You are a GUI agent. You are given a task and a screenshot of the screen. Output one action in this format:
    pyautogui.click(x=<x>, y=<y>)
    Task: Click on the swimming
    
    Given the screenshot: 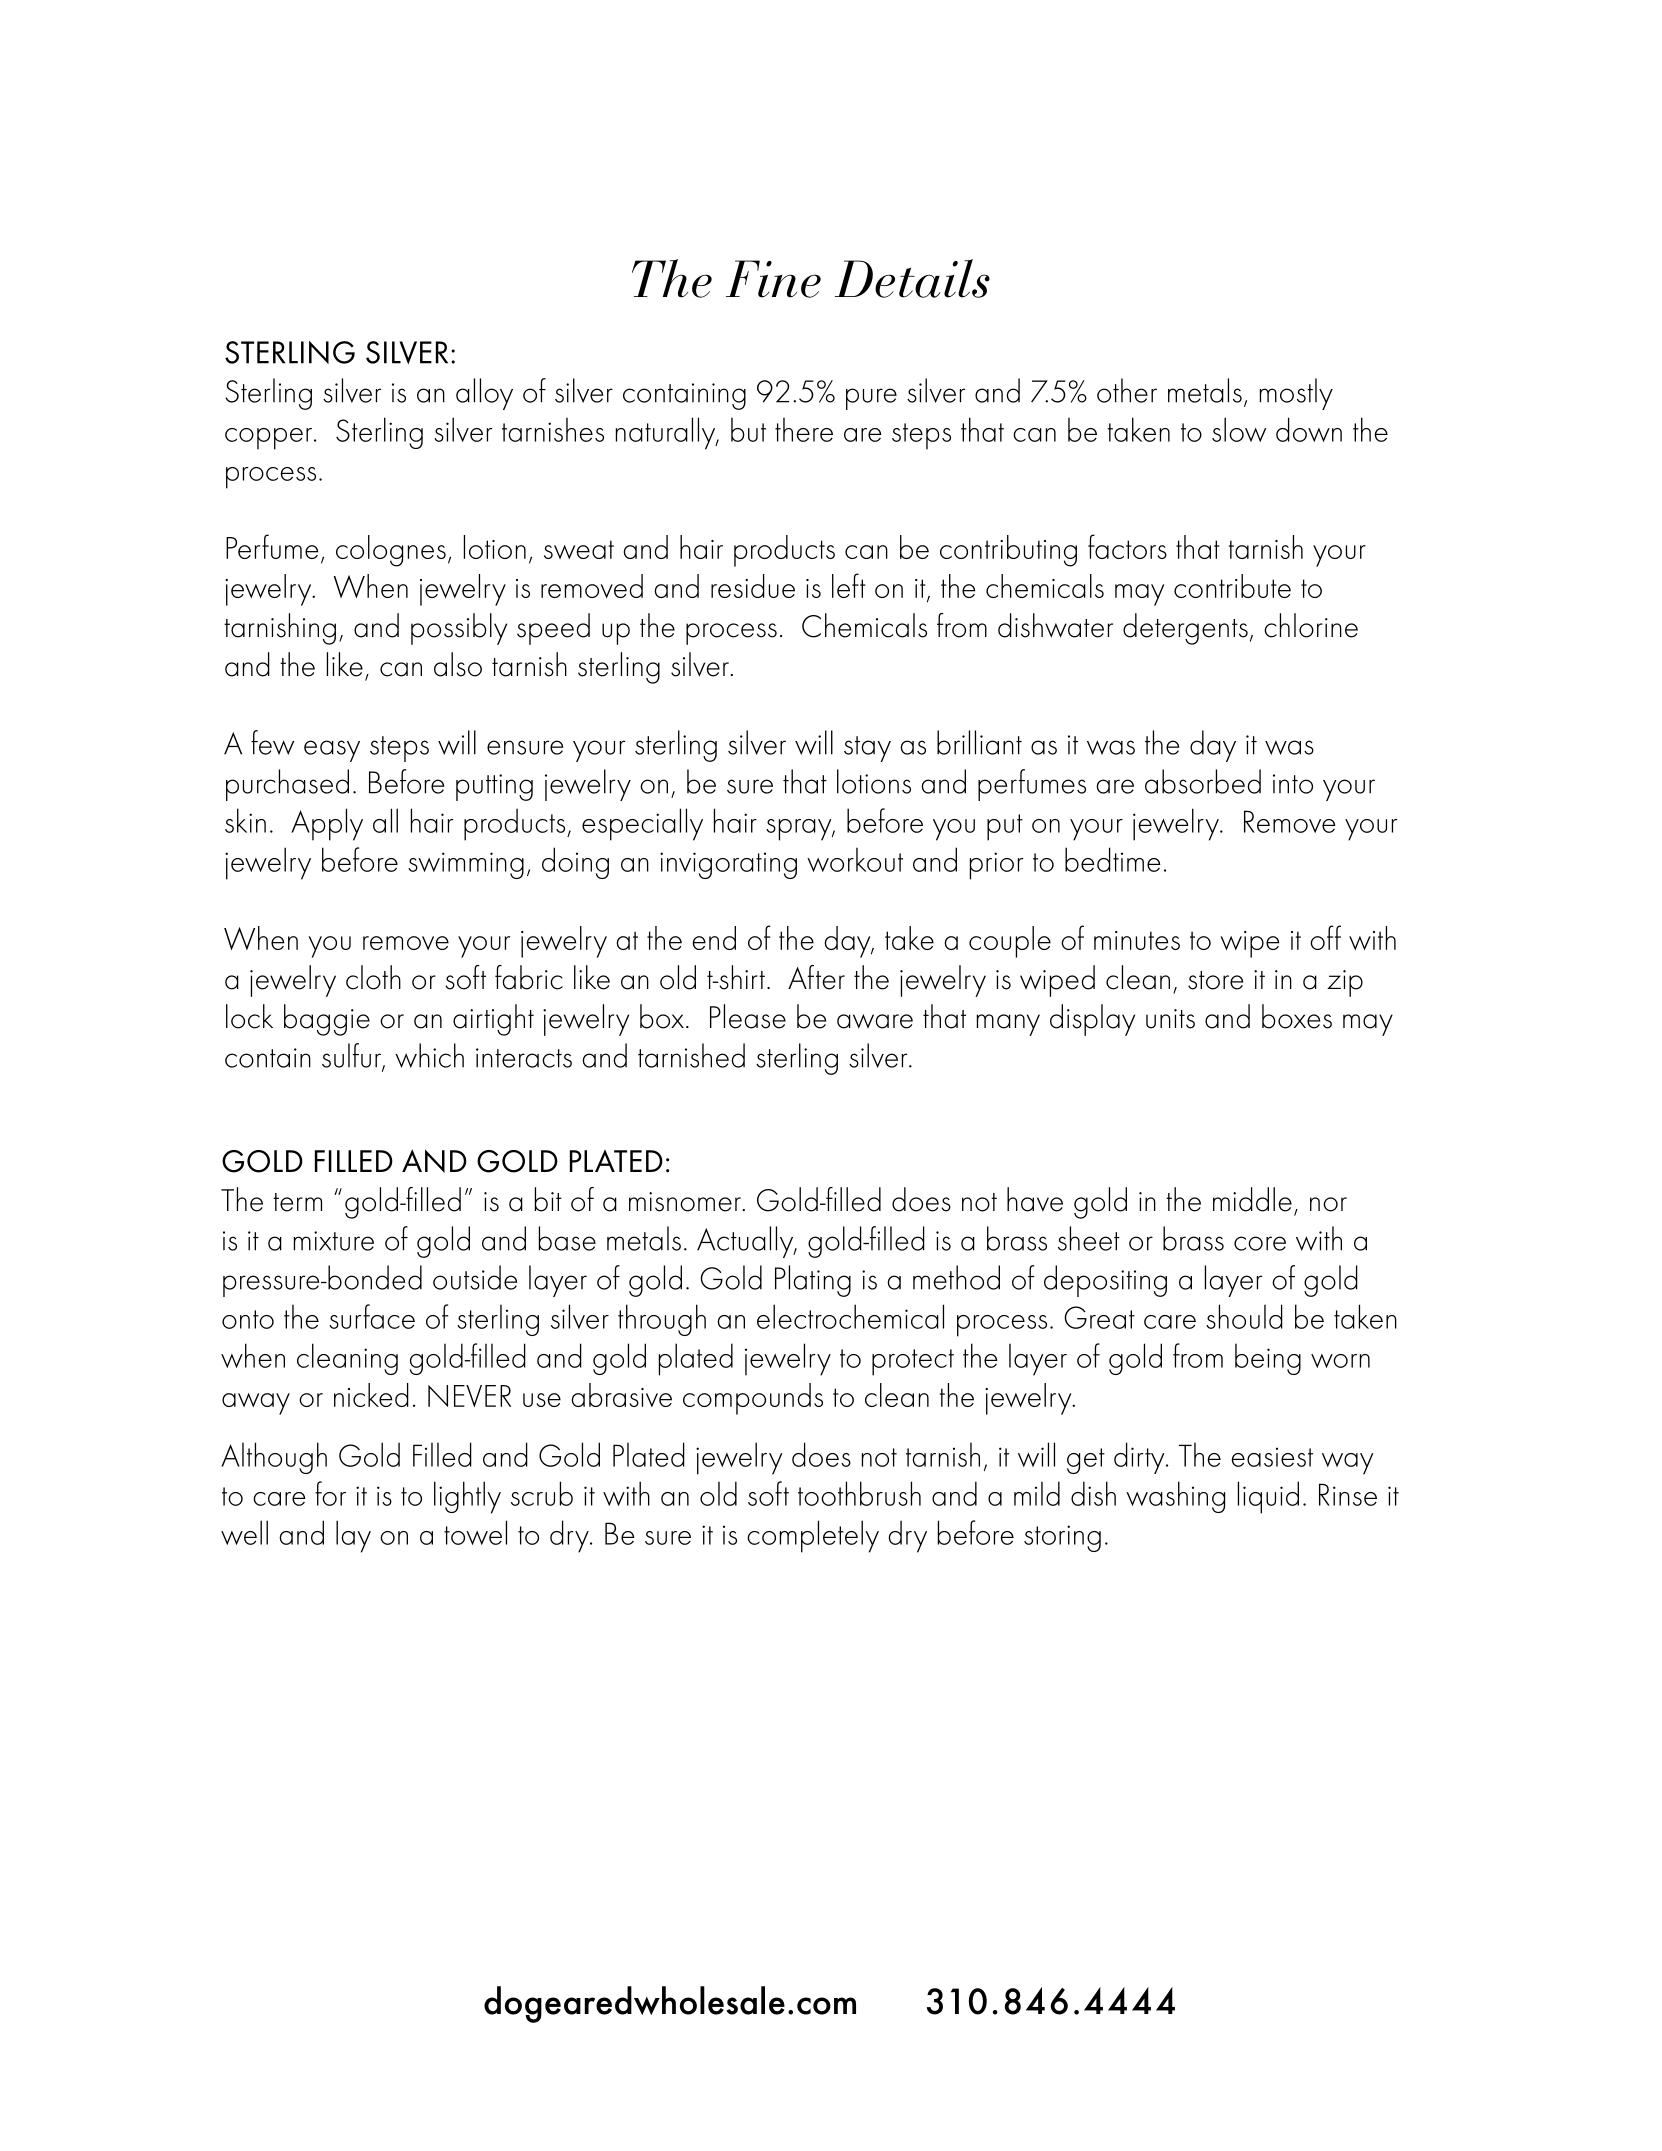 What is the action you would take?
    pyautogui.click(x=466, y=865)
